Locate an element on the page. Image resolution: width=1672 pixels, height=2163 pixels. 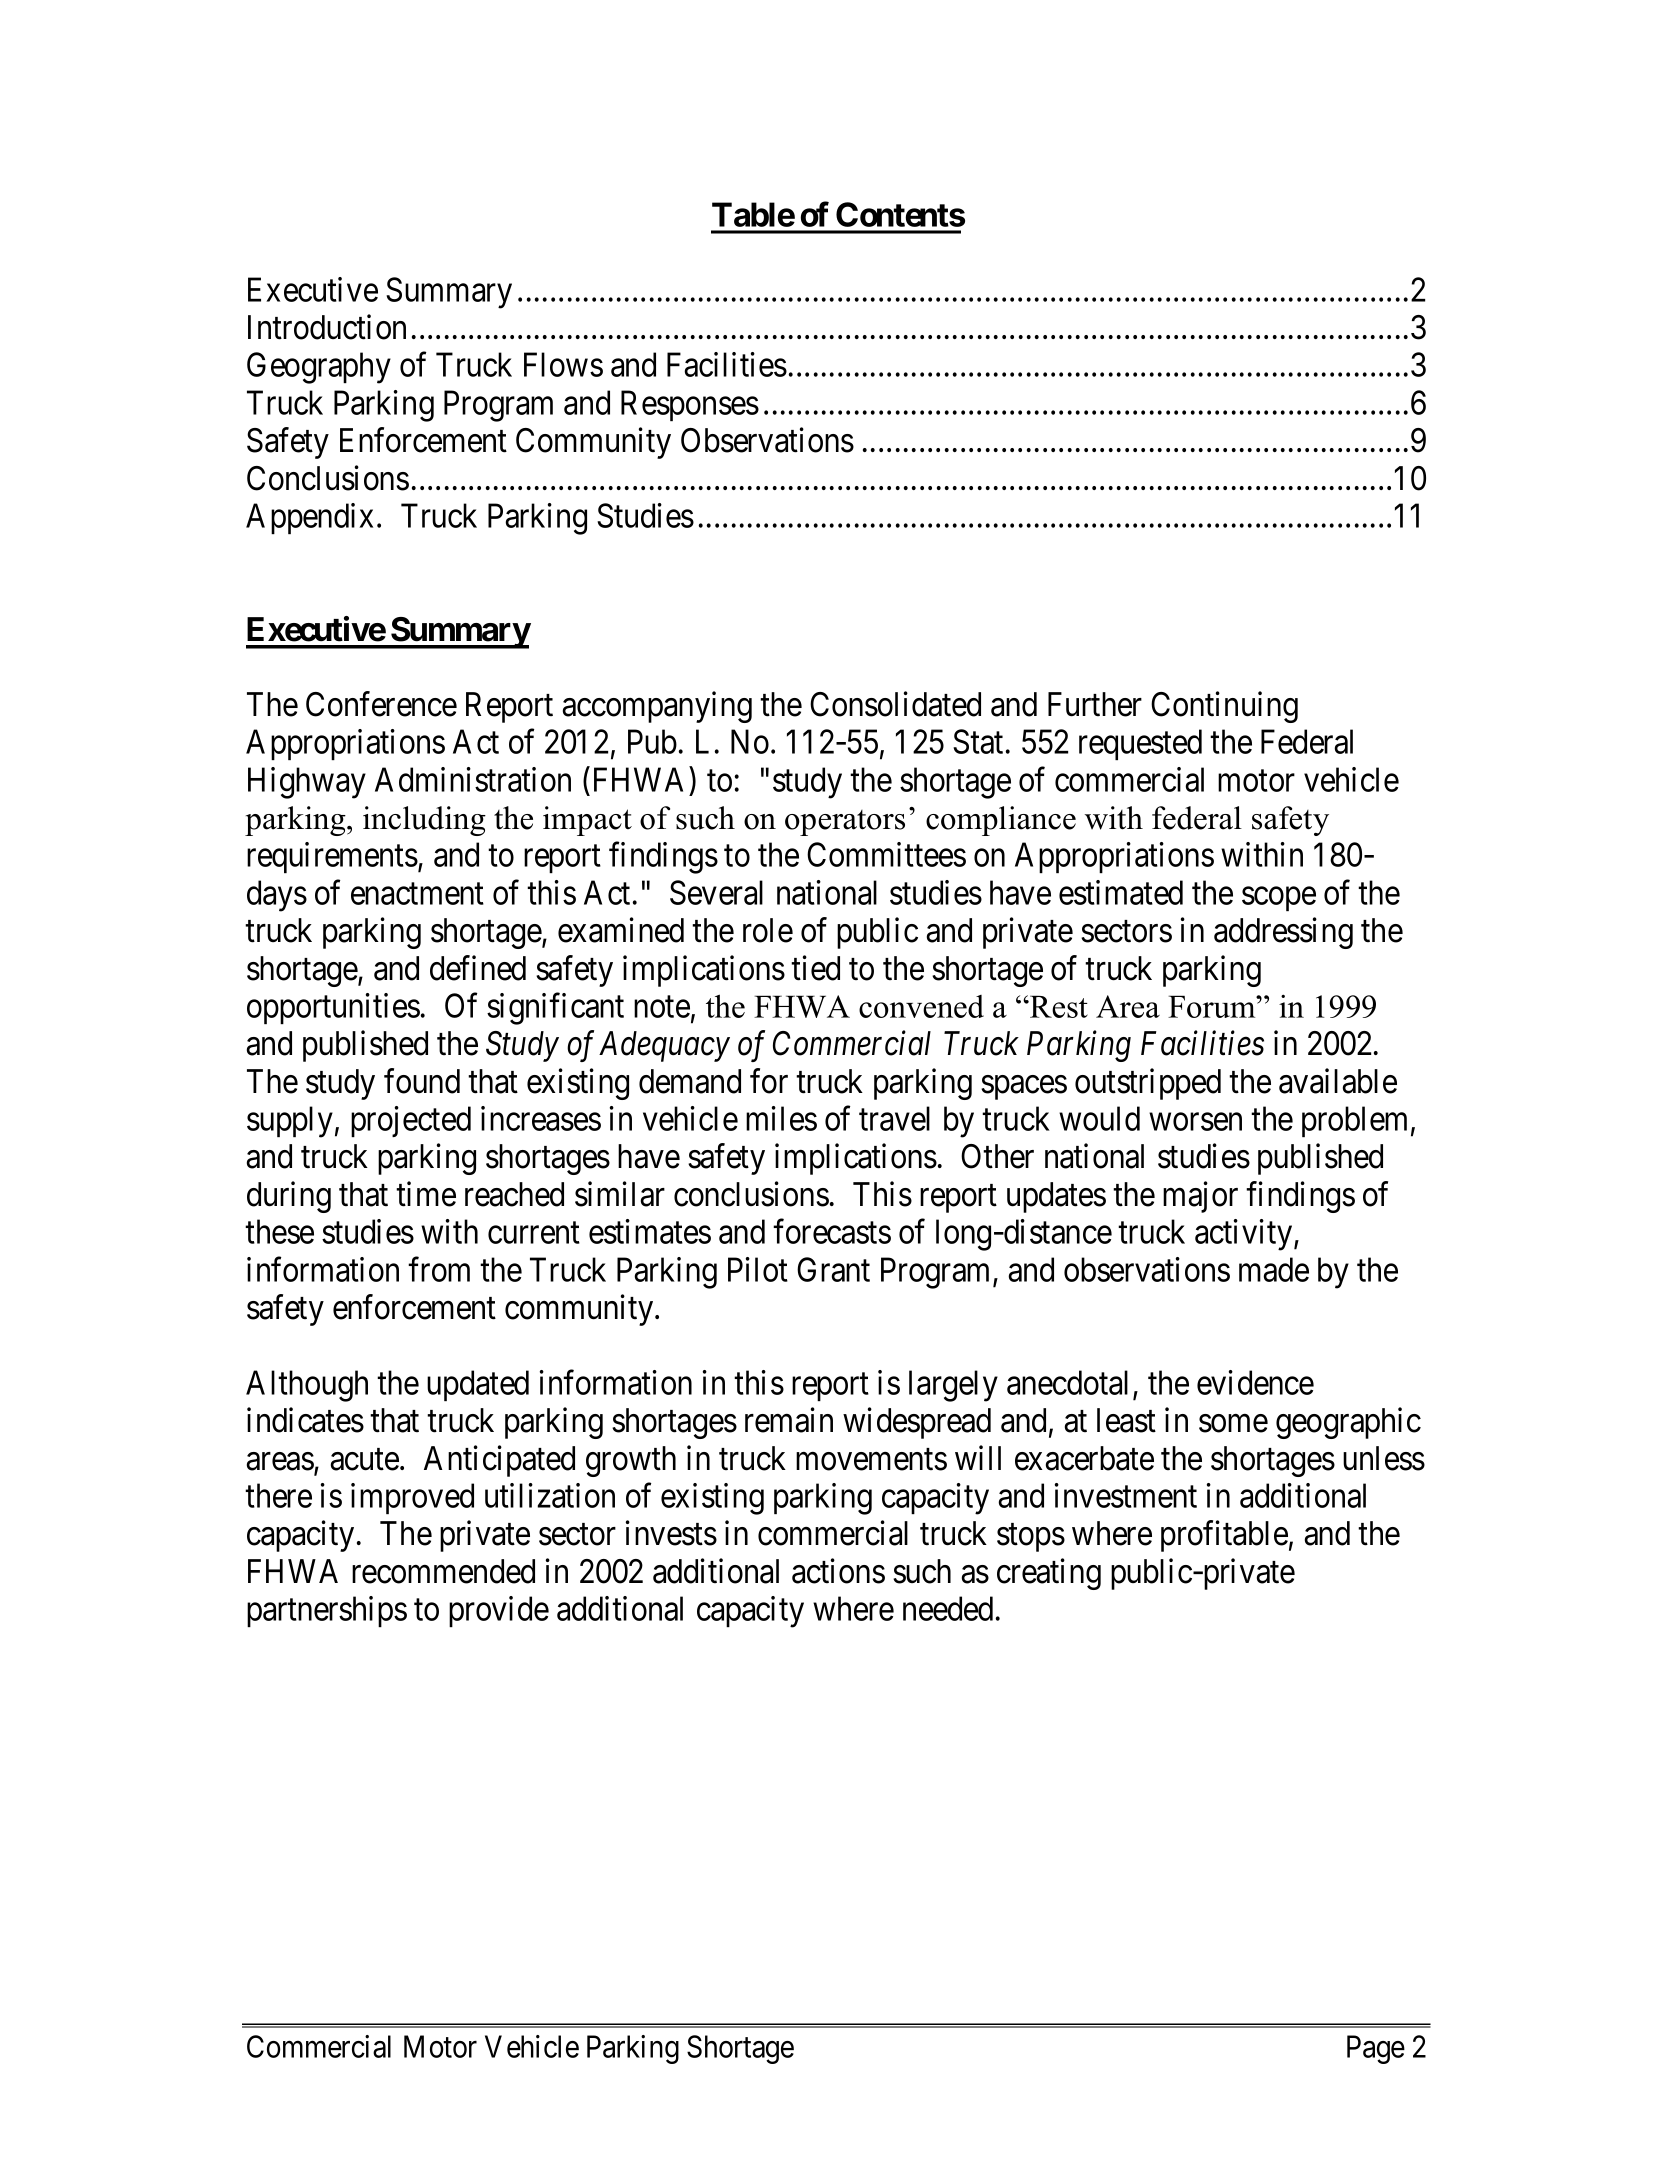
scope is located at coordinates (1279, 899).
